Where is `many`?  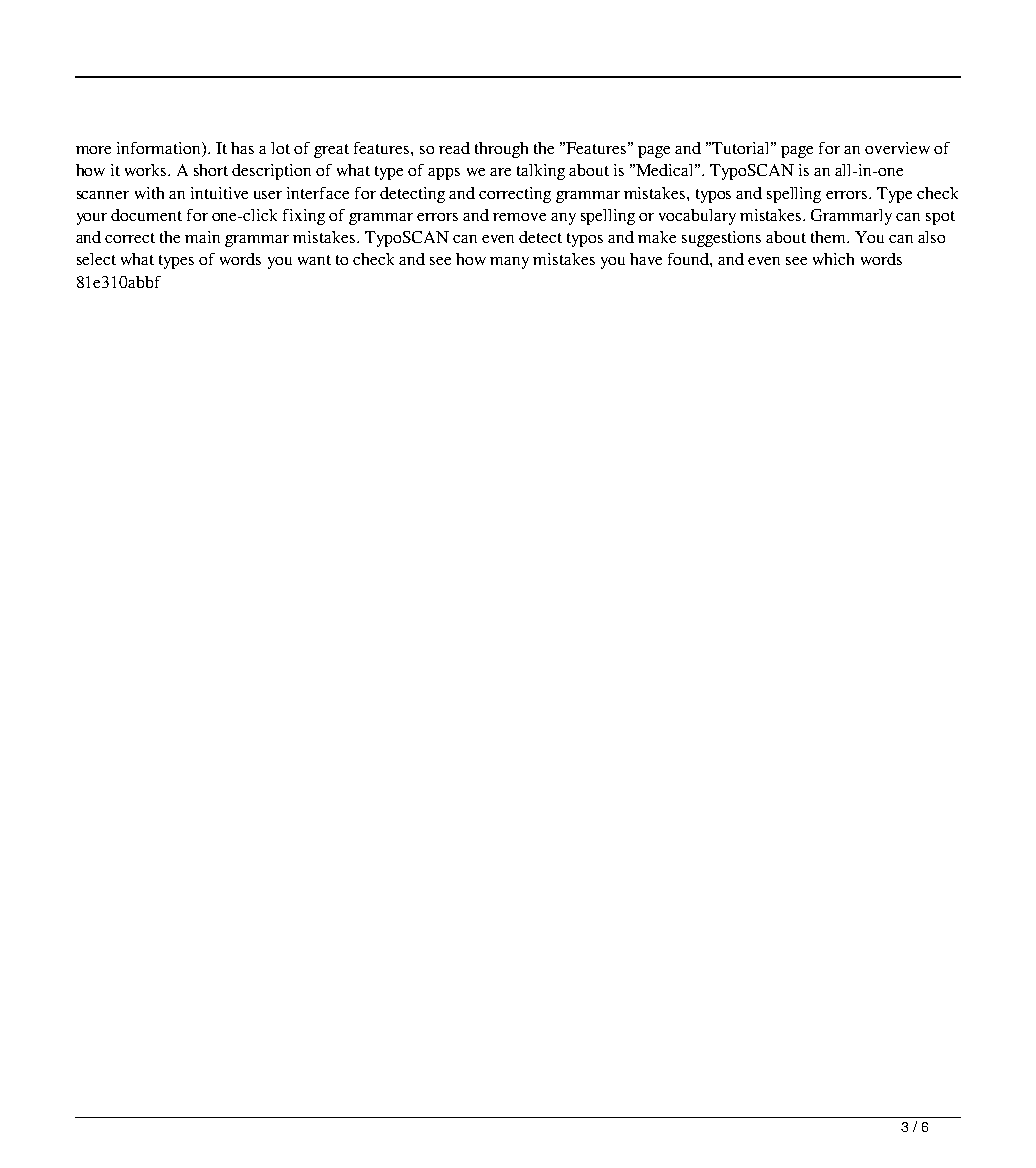
many is located at coordinates (509, 263).
